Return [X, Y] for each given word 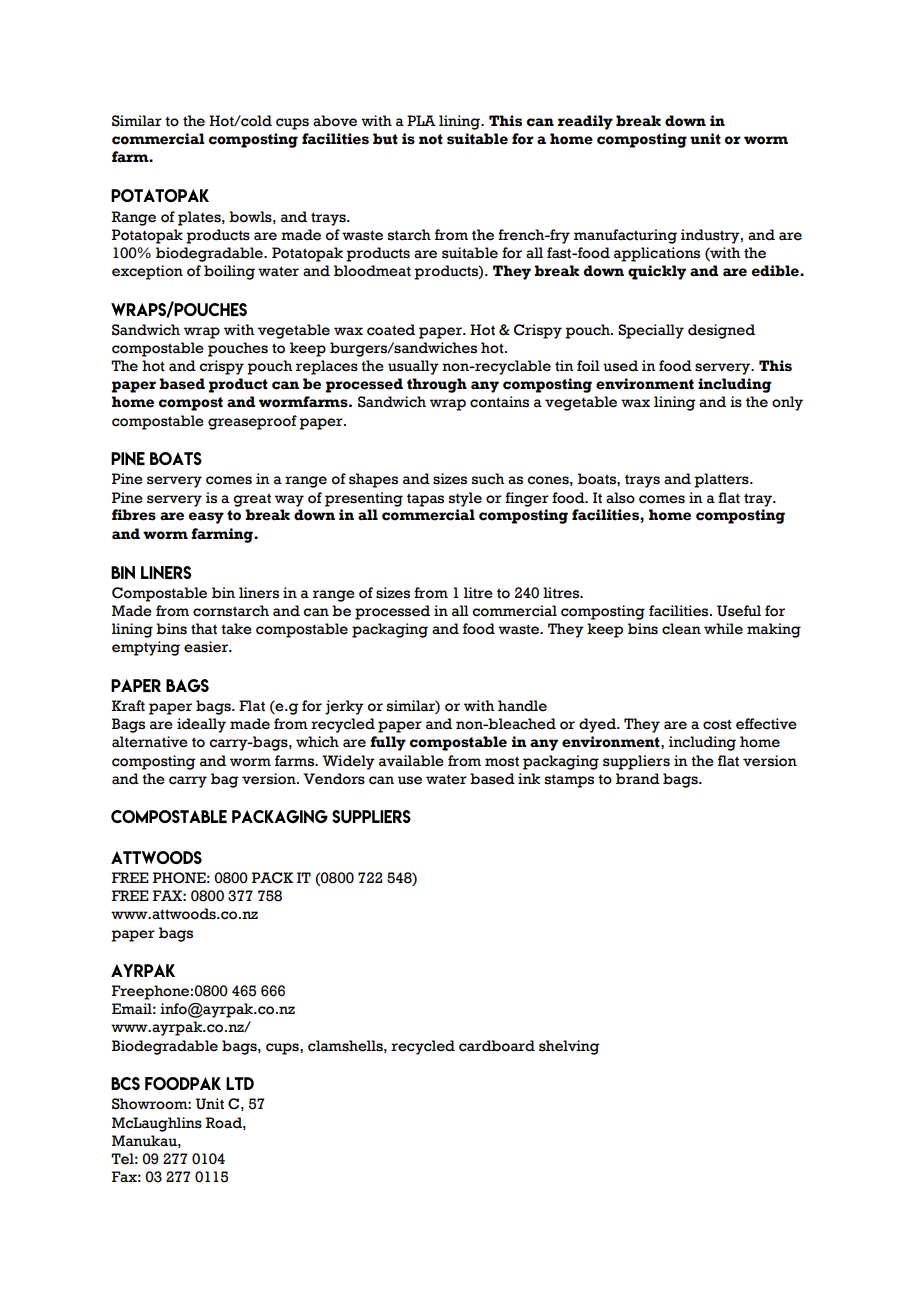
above [335, 121]
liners [259, 593]
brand [638, 779]
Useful [739, 611]
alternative [150, 742]
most [502, 761]
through [437, 385]
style [465, 499]
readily [585, 122]
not [431, 139]
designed [721, 331]
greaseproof [252, 422]
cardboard [497, 1046]
